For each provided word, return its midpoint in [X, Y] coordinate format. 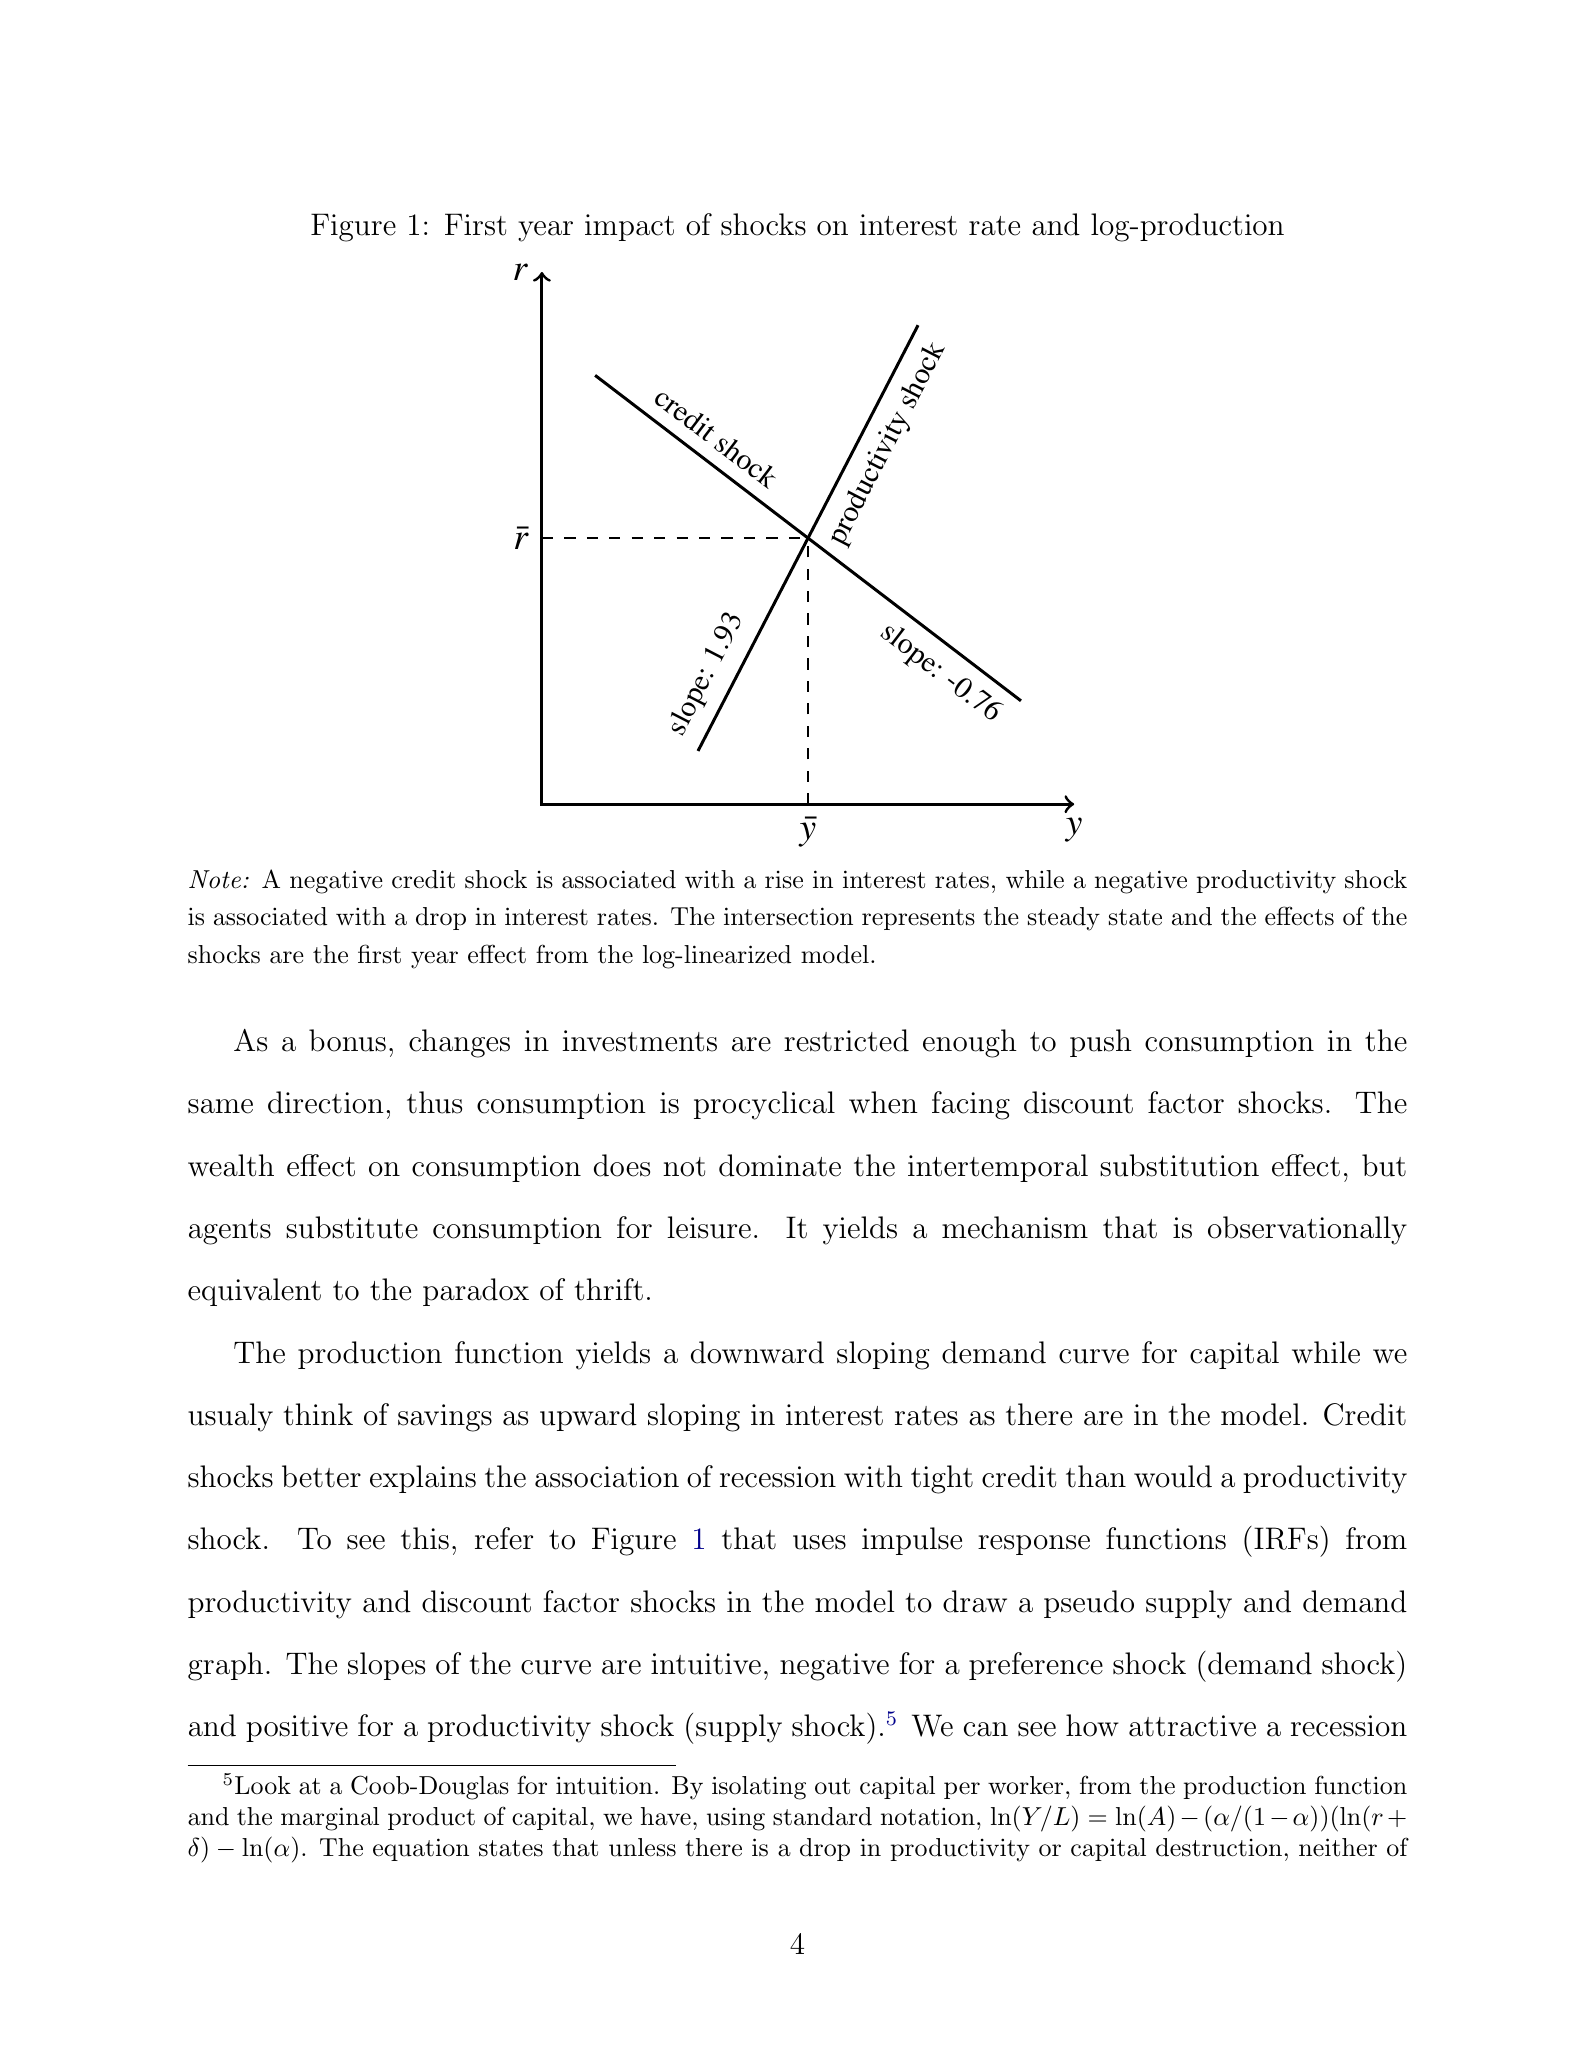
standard [822, 1816]
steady [1064, 919]
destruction [1219, 1847]
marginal [330, 1819]
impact [629, 227]
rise [784, 879]
